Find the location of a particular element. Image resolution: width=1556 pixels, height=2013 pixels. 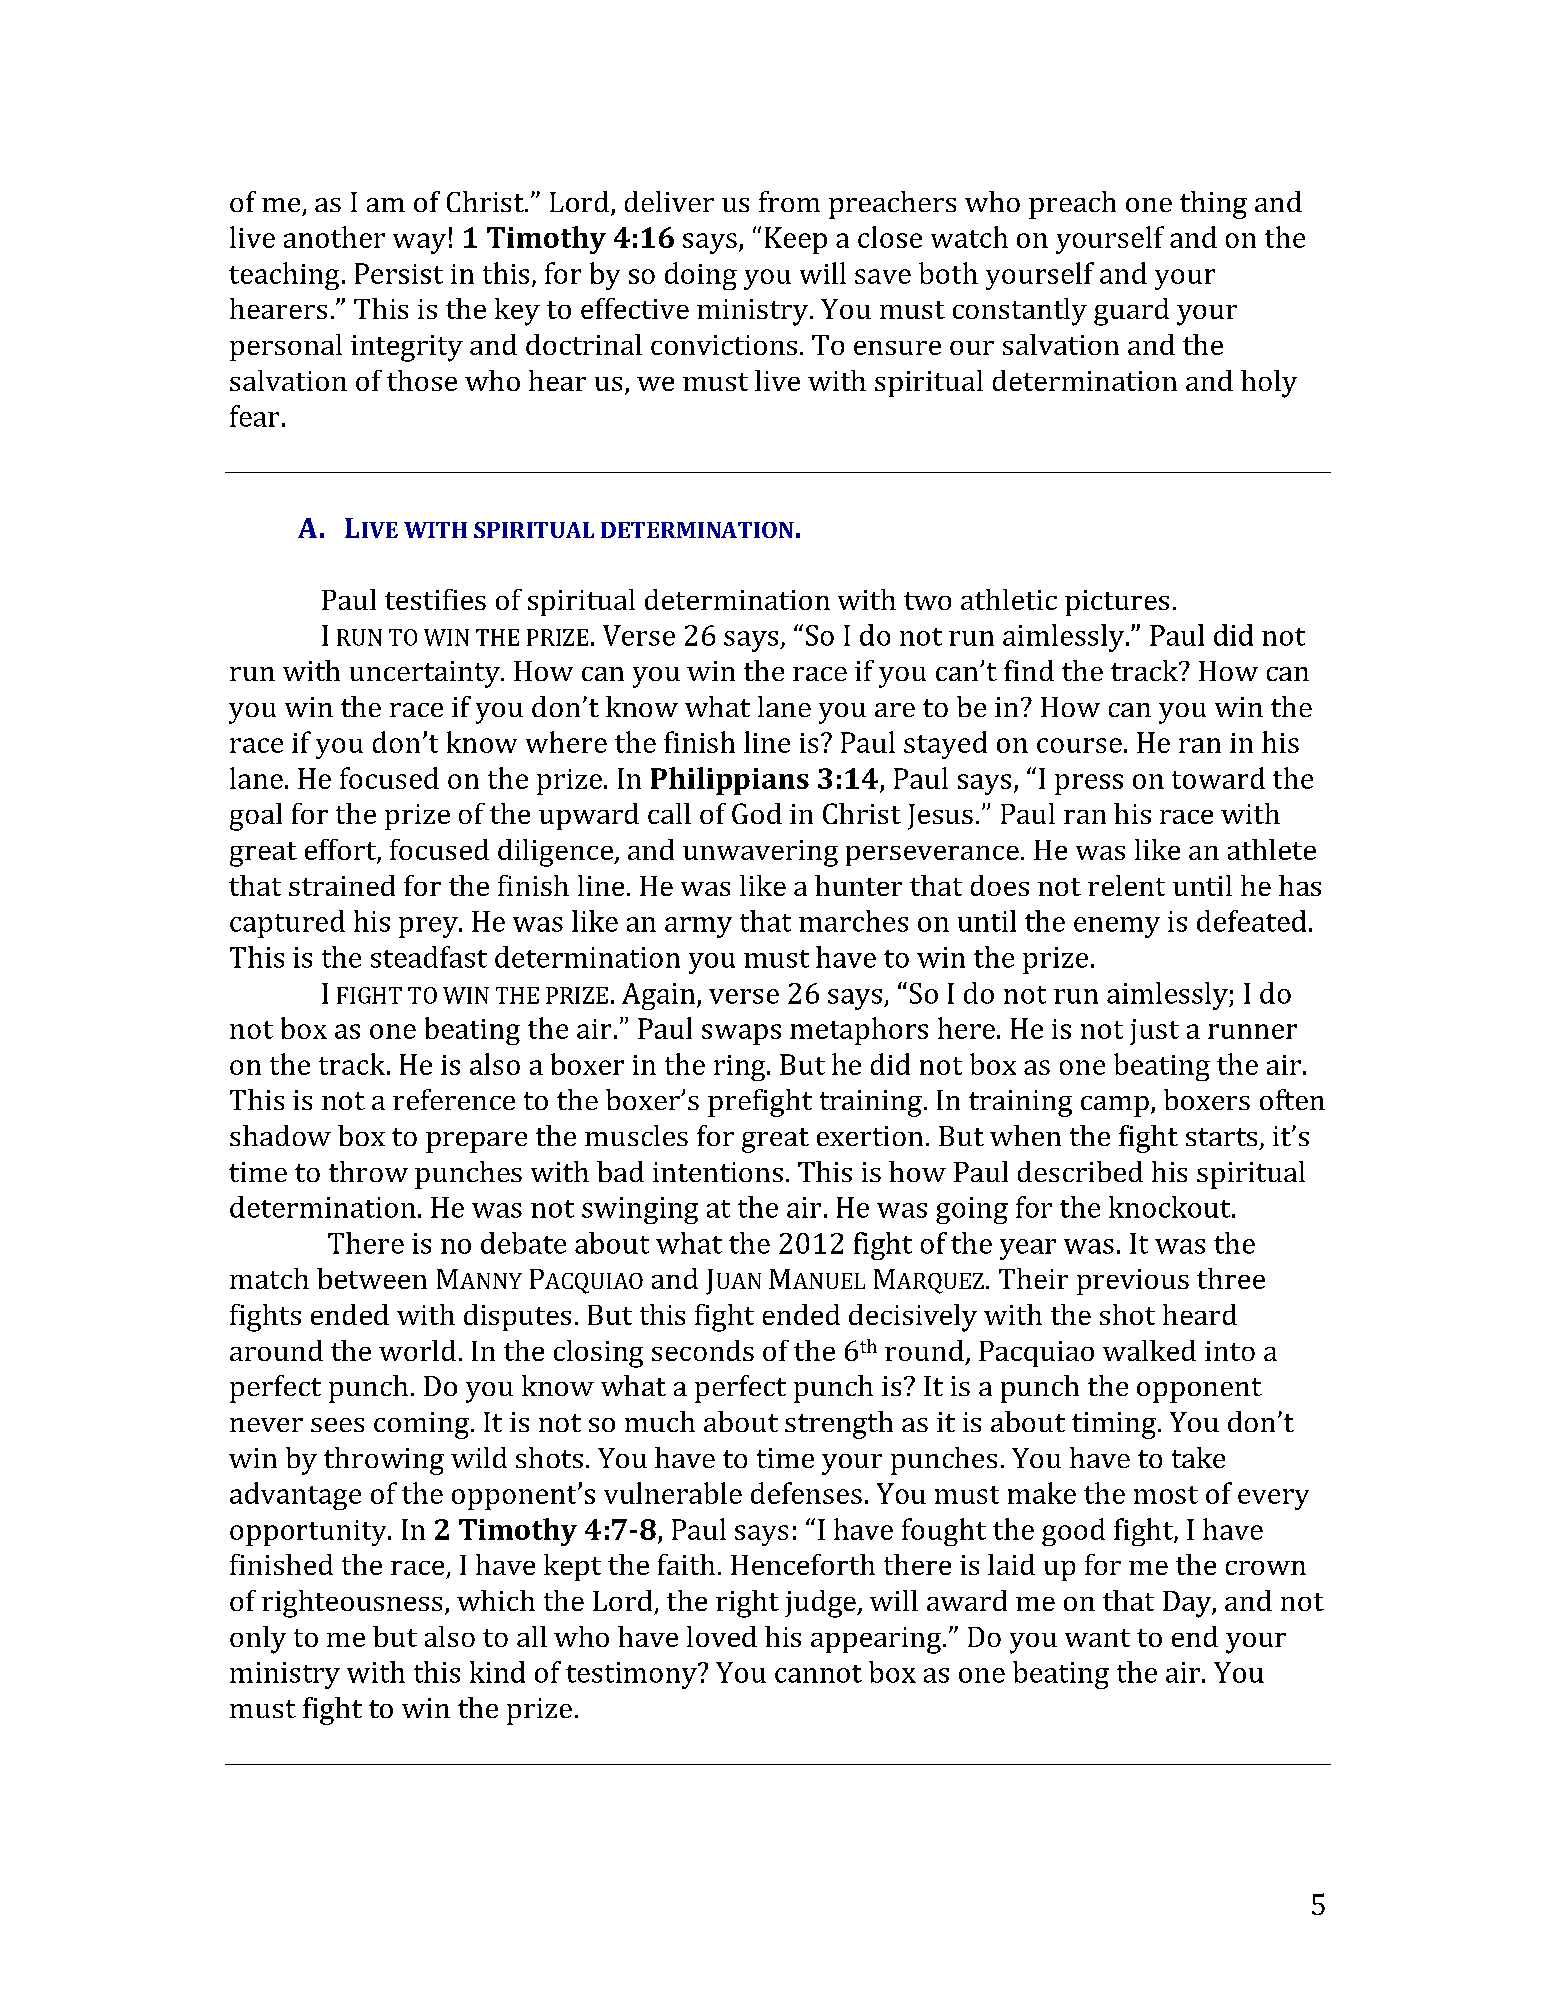

thing is located at coordinates (1213, 205).
